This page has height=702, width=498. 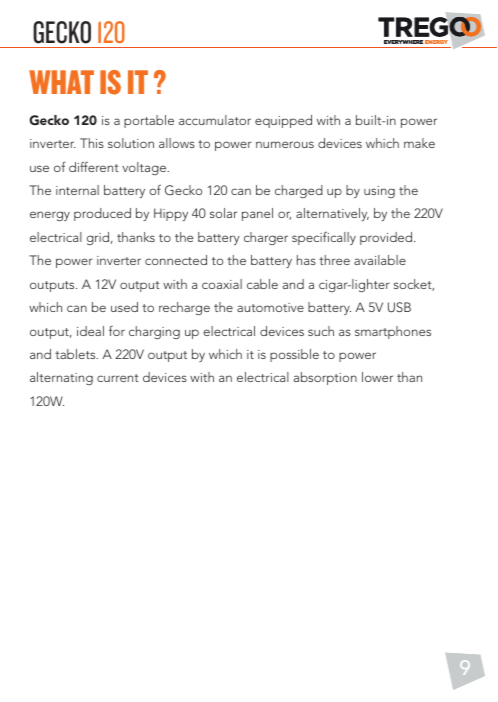 What do you see at coordinates (61, 82) in the page?
I see `WHAT` at bounding box center [61, 82].
